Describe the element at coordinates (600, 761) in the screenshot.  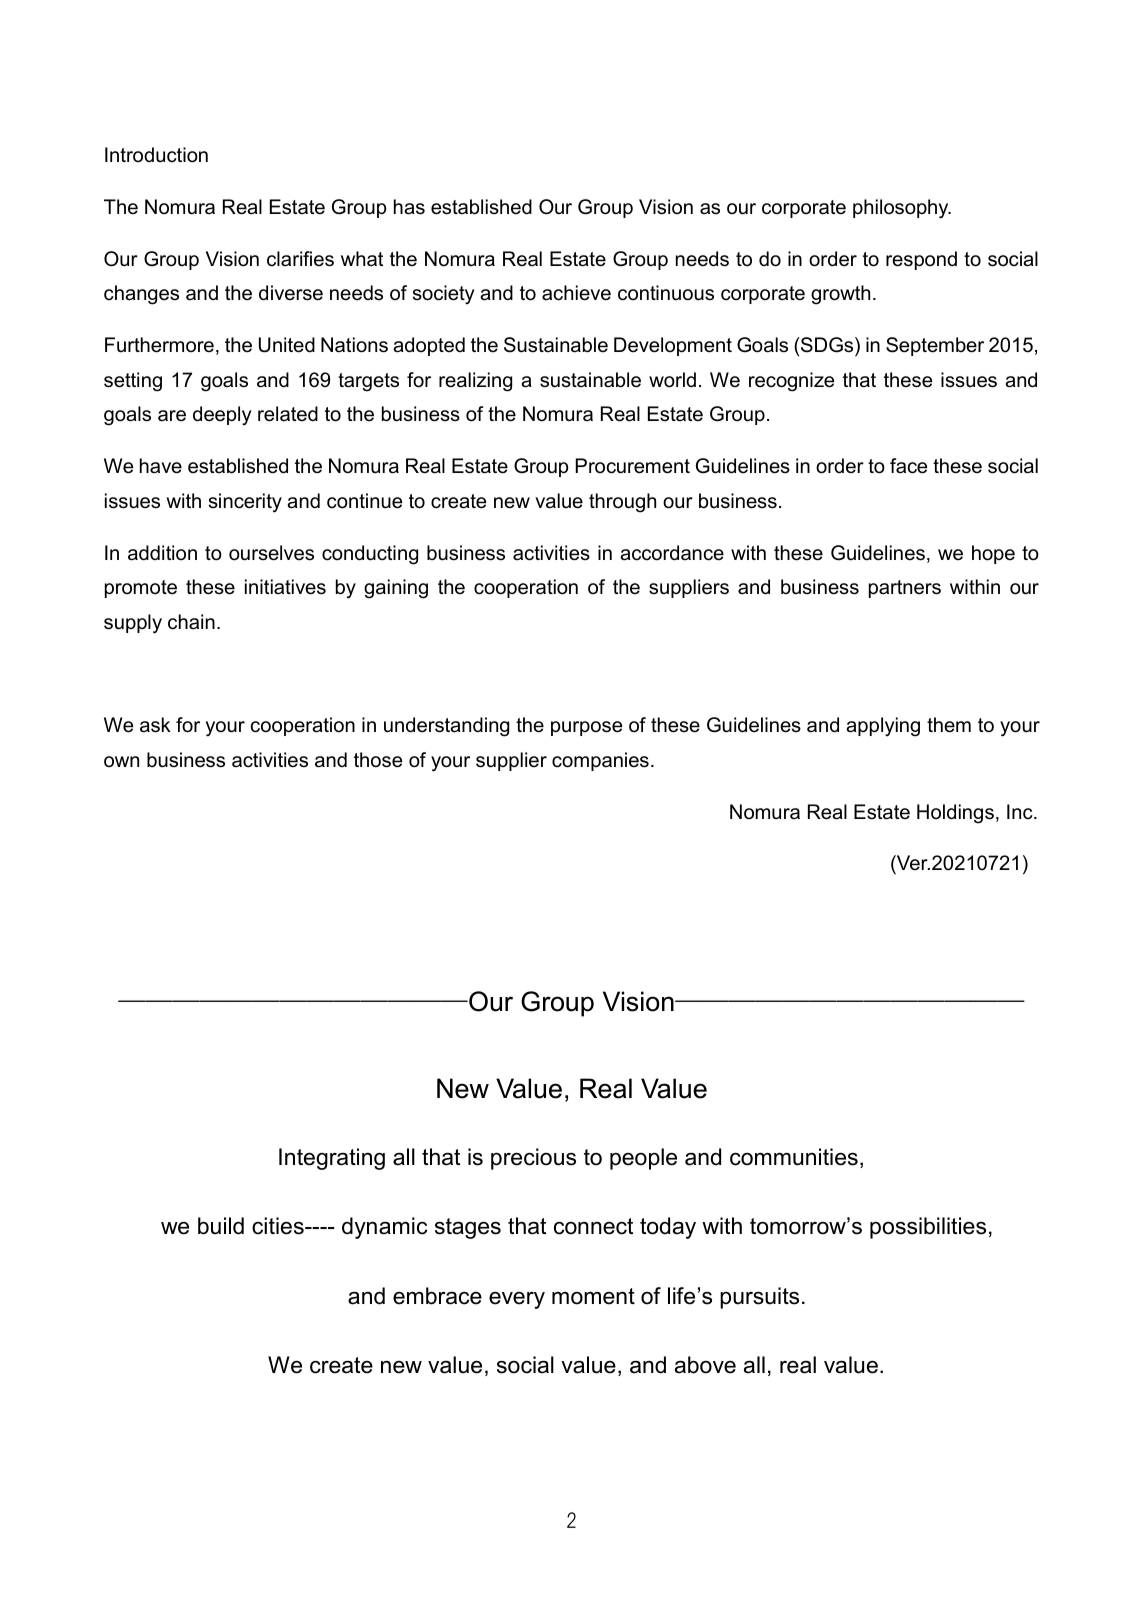
I see `companies` at that location.
